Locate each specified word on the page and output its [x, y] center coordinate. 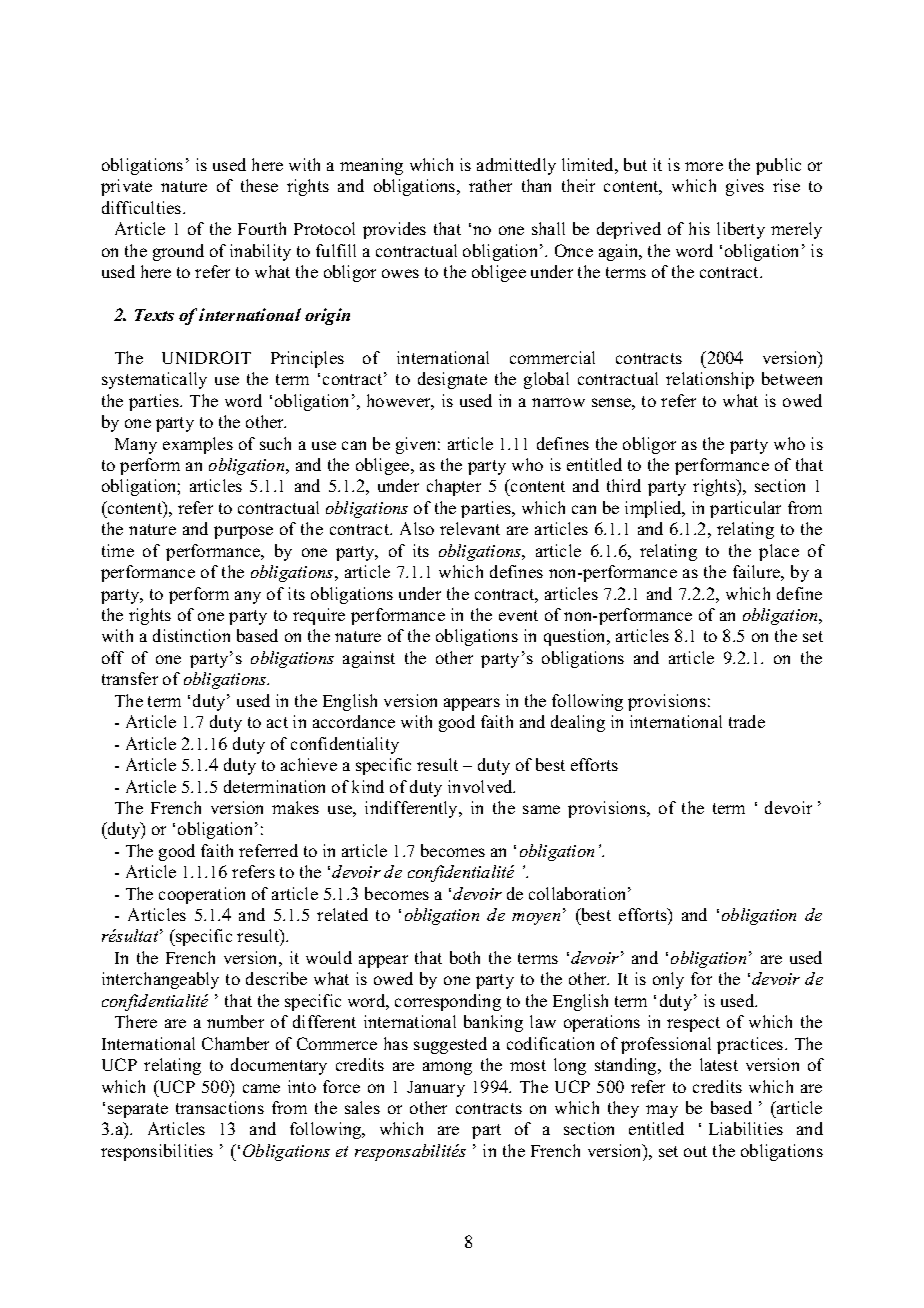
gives [745, 187]
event [518, 615]
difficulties [143, 207]
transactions [220, 1107]
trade [747, 721]
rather [490, 185]
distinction [191, 635]
